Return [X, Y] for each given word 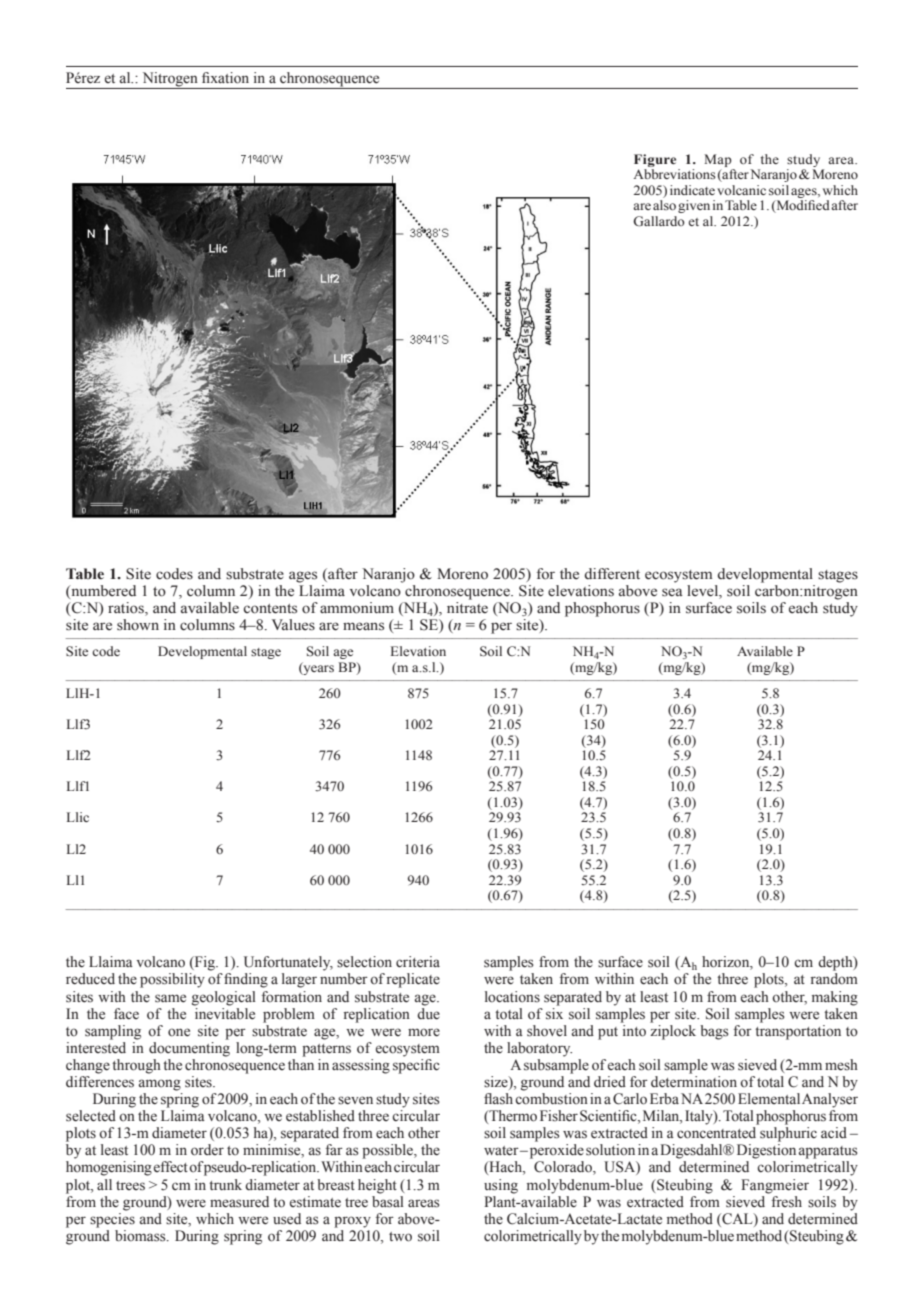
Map [718, 160]
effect [171, 1167]
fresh [785, 1200]
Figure [655, 160]
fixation [225, 78]
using [501, 1186]
